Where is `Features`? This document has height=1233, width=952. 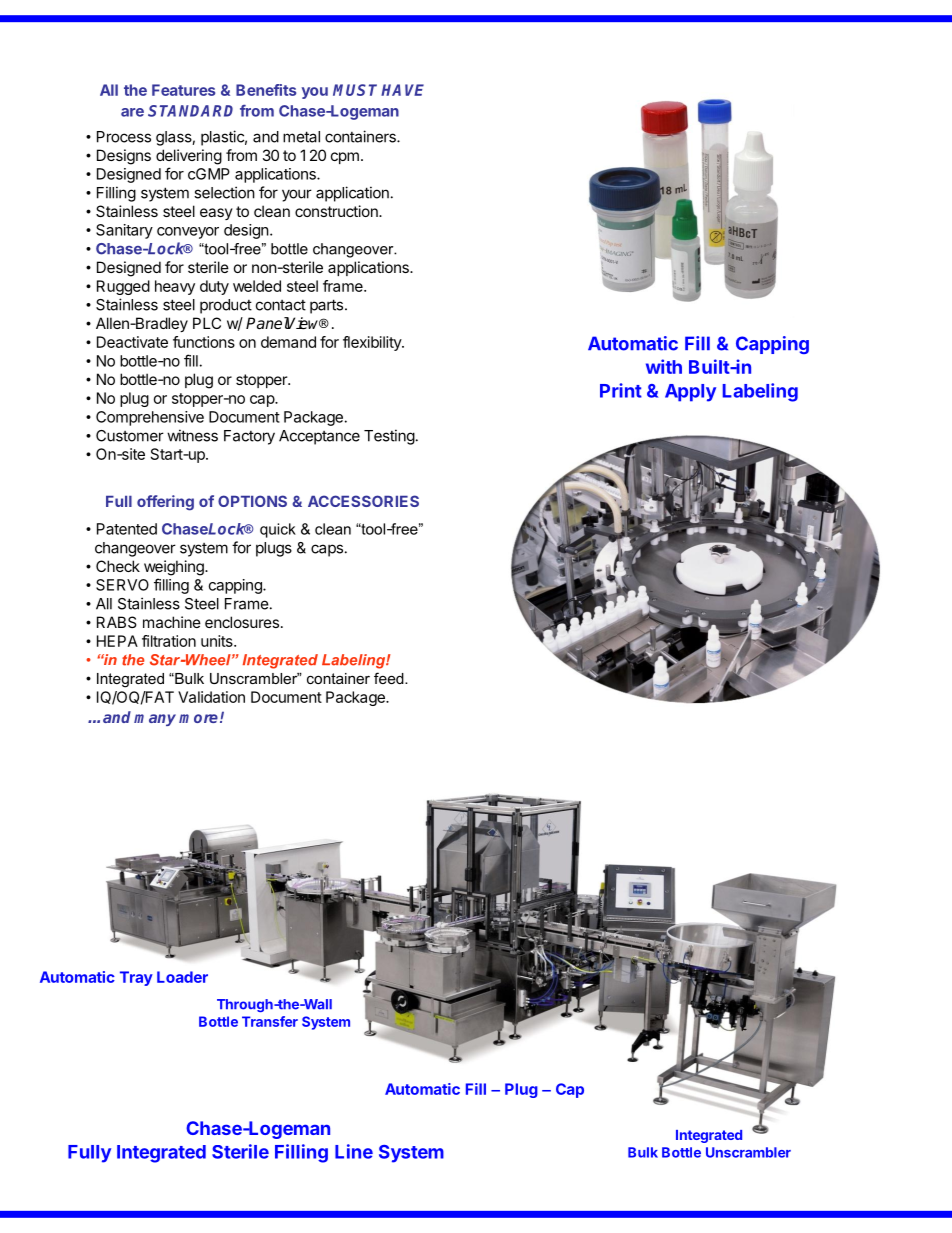 Features is located at coordinates (183, 90).
